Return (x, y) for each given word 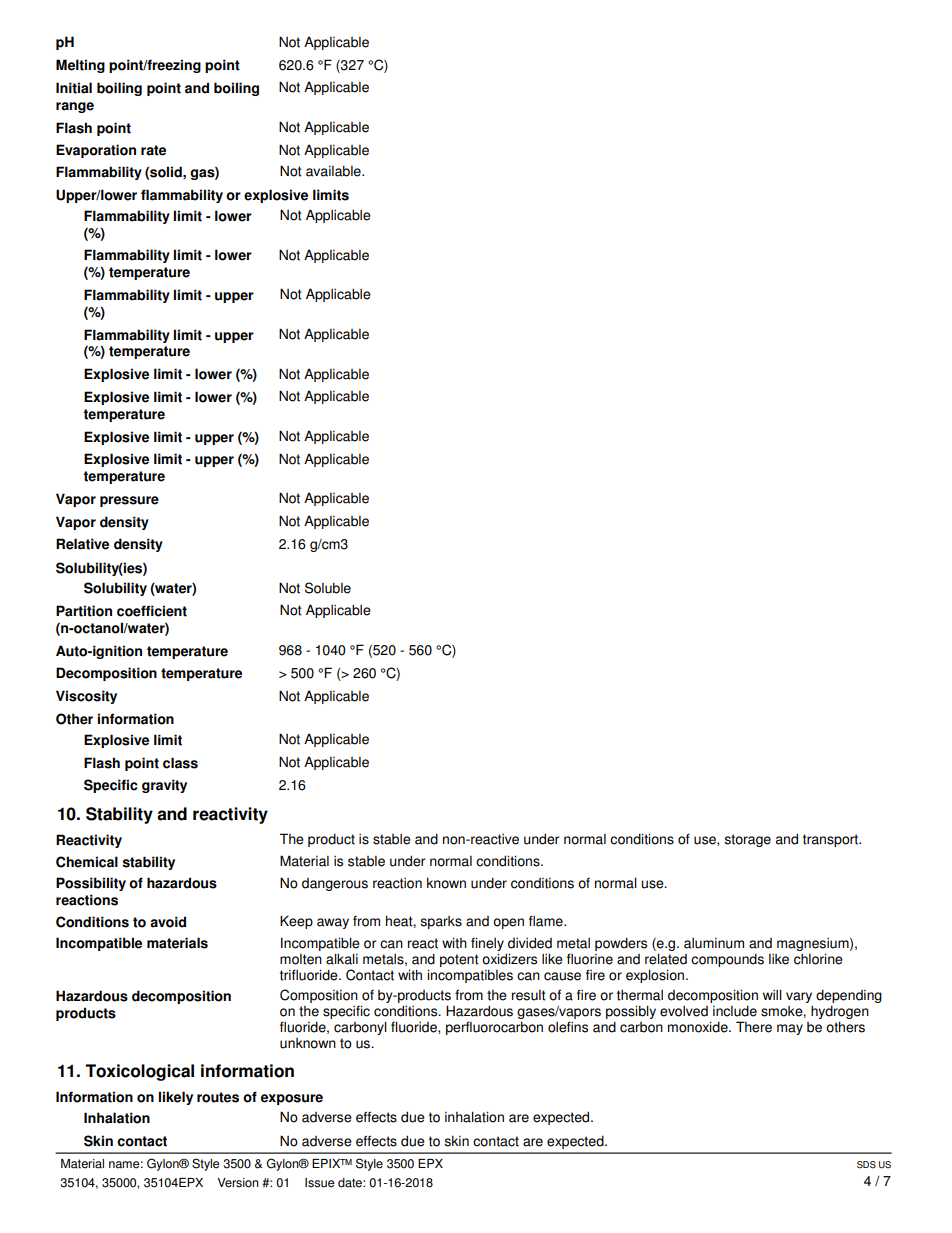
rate (153, 150)
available (334, 171)
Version (238, 1183)
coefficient (152, 611)
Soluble (328, 588)
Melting (80, 66)
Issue (319, 1183)
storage (747, 840)
